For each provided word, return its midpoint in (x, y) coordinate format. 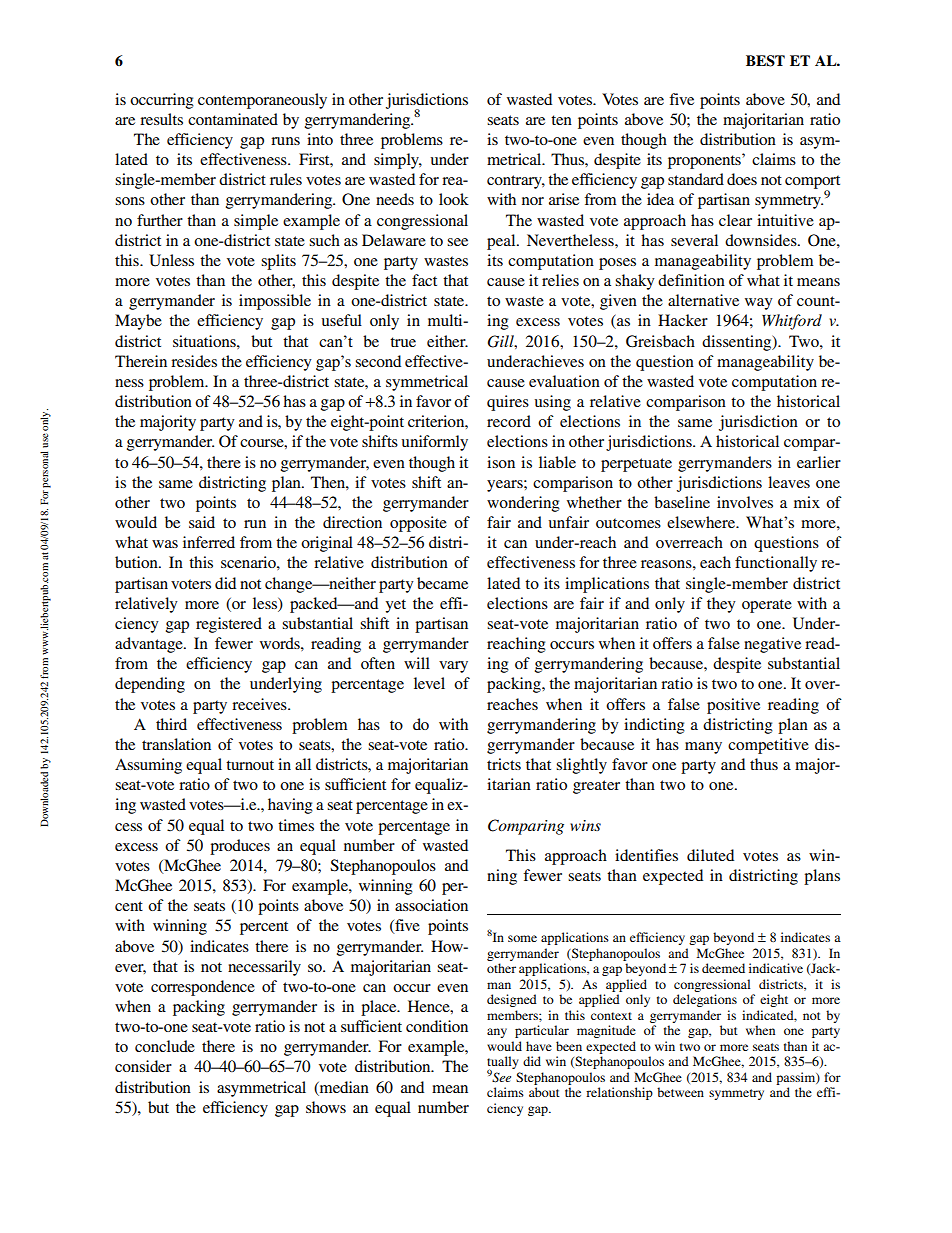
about (544, 1092)
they (721, 605)
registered (229, 625)
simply (398, 161)
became (442, 583)
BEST (765, 61)
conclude (165, 1046)
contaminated (233, 119)
